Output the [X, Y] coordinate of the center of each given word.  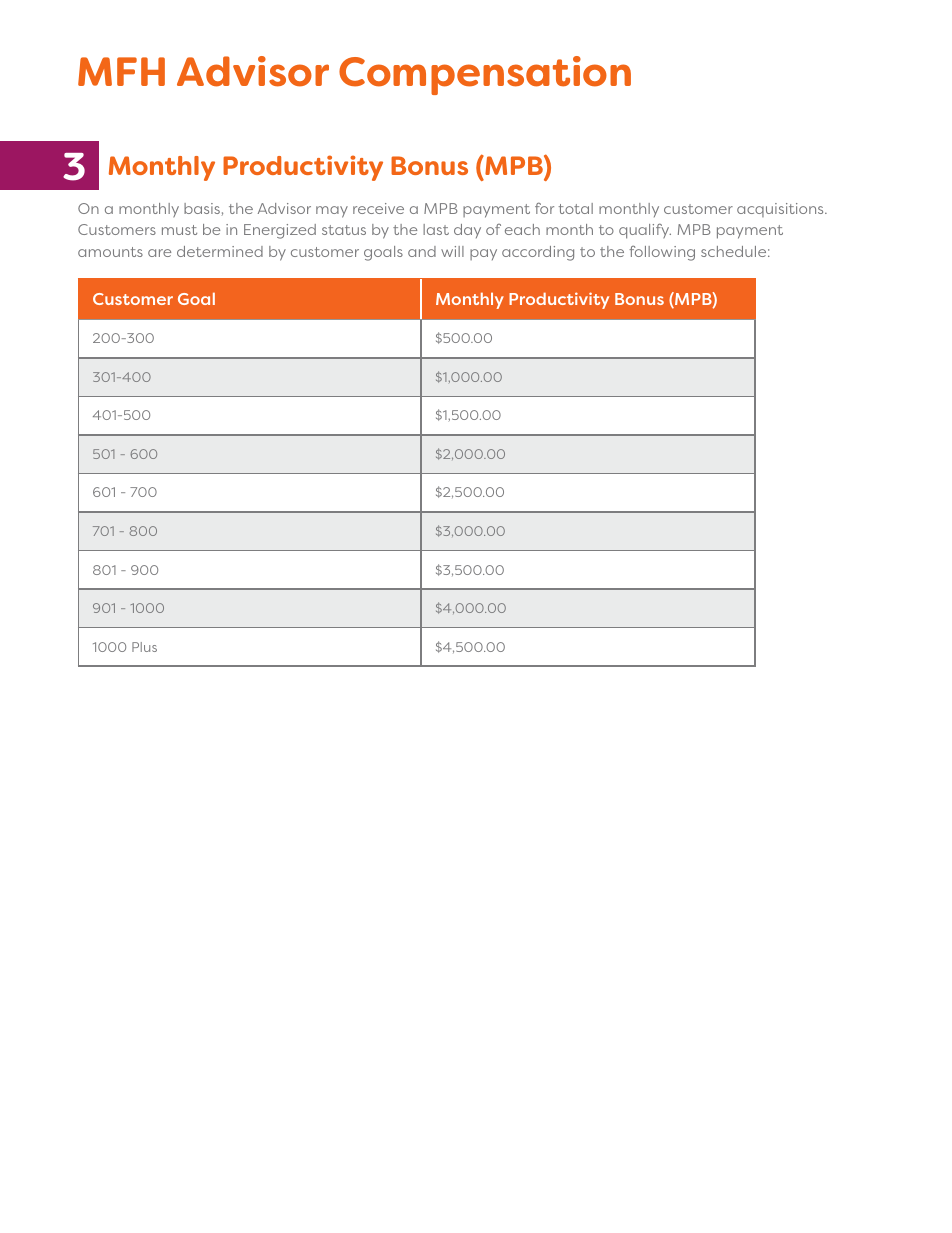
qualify [645, 231]
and [422, 251]
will [452, 251]
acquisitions [781, 210]
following [662, 253]
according [538, 253]
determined [220, 251]
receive [378, 208]
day [467, 231]
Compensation [485, 75]
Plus [144, 647]
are [159, 253]
